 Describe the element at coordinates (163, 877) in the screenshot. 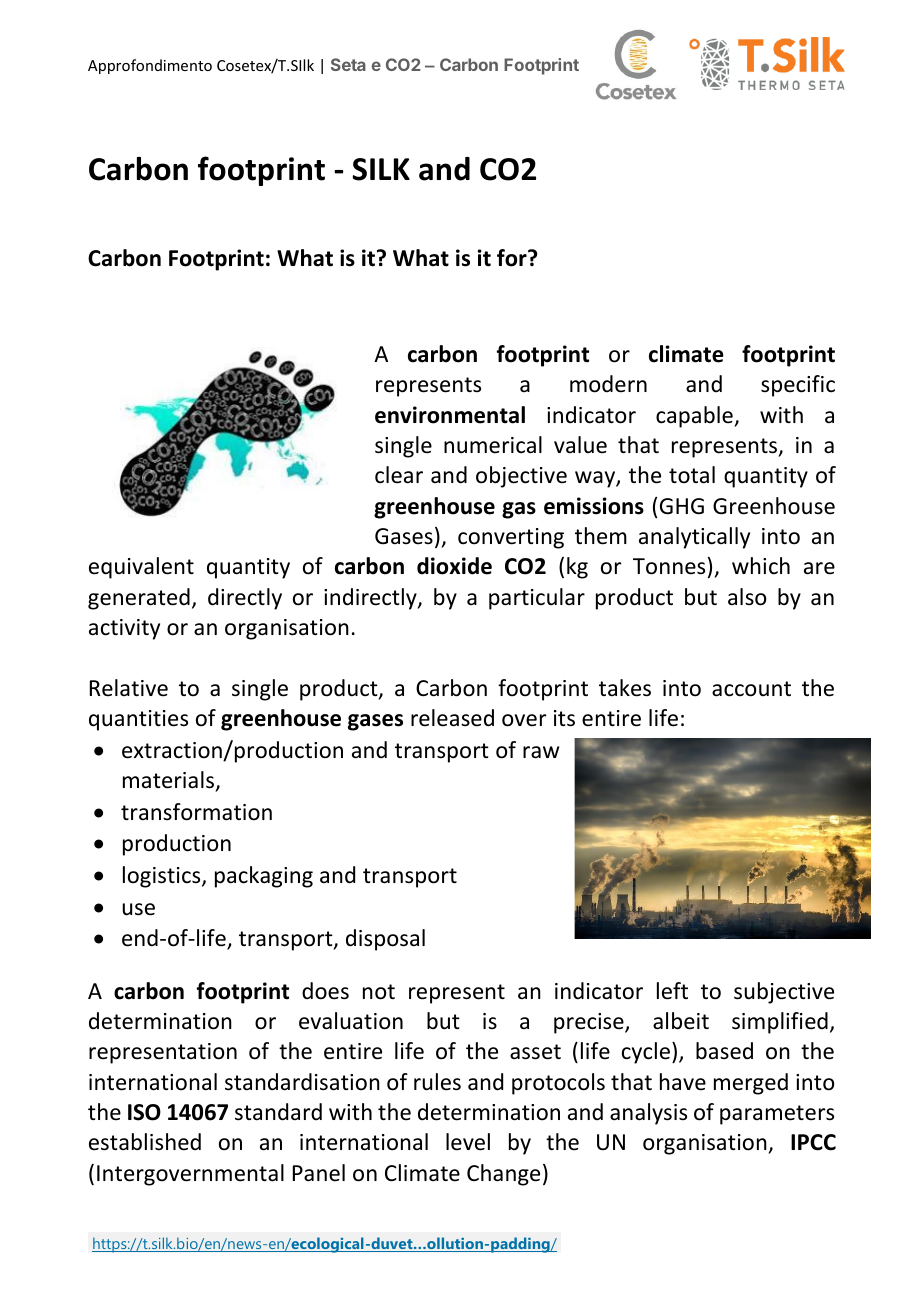

I see `logistics` at that location.
